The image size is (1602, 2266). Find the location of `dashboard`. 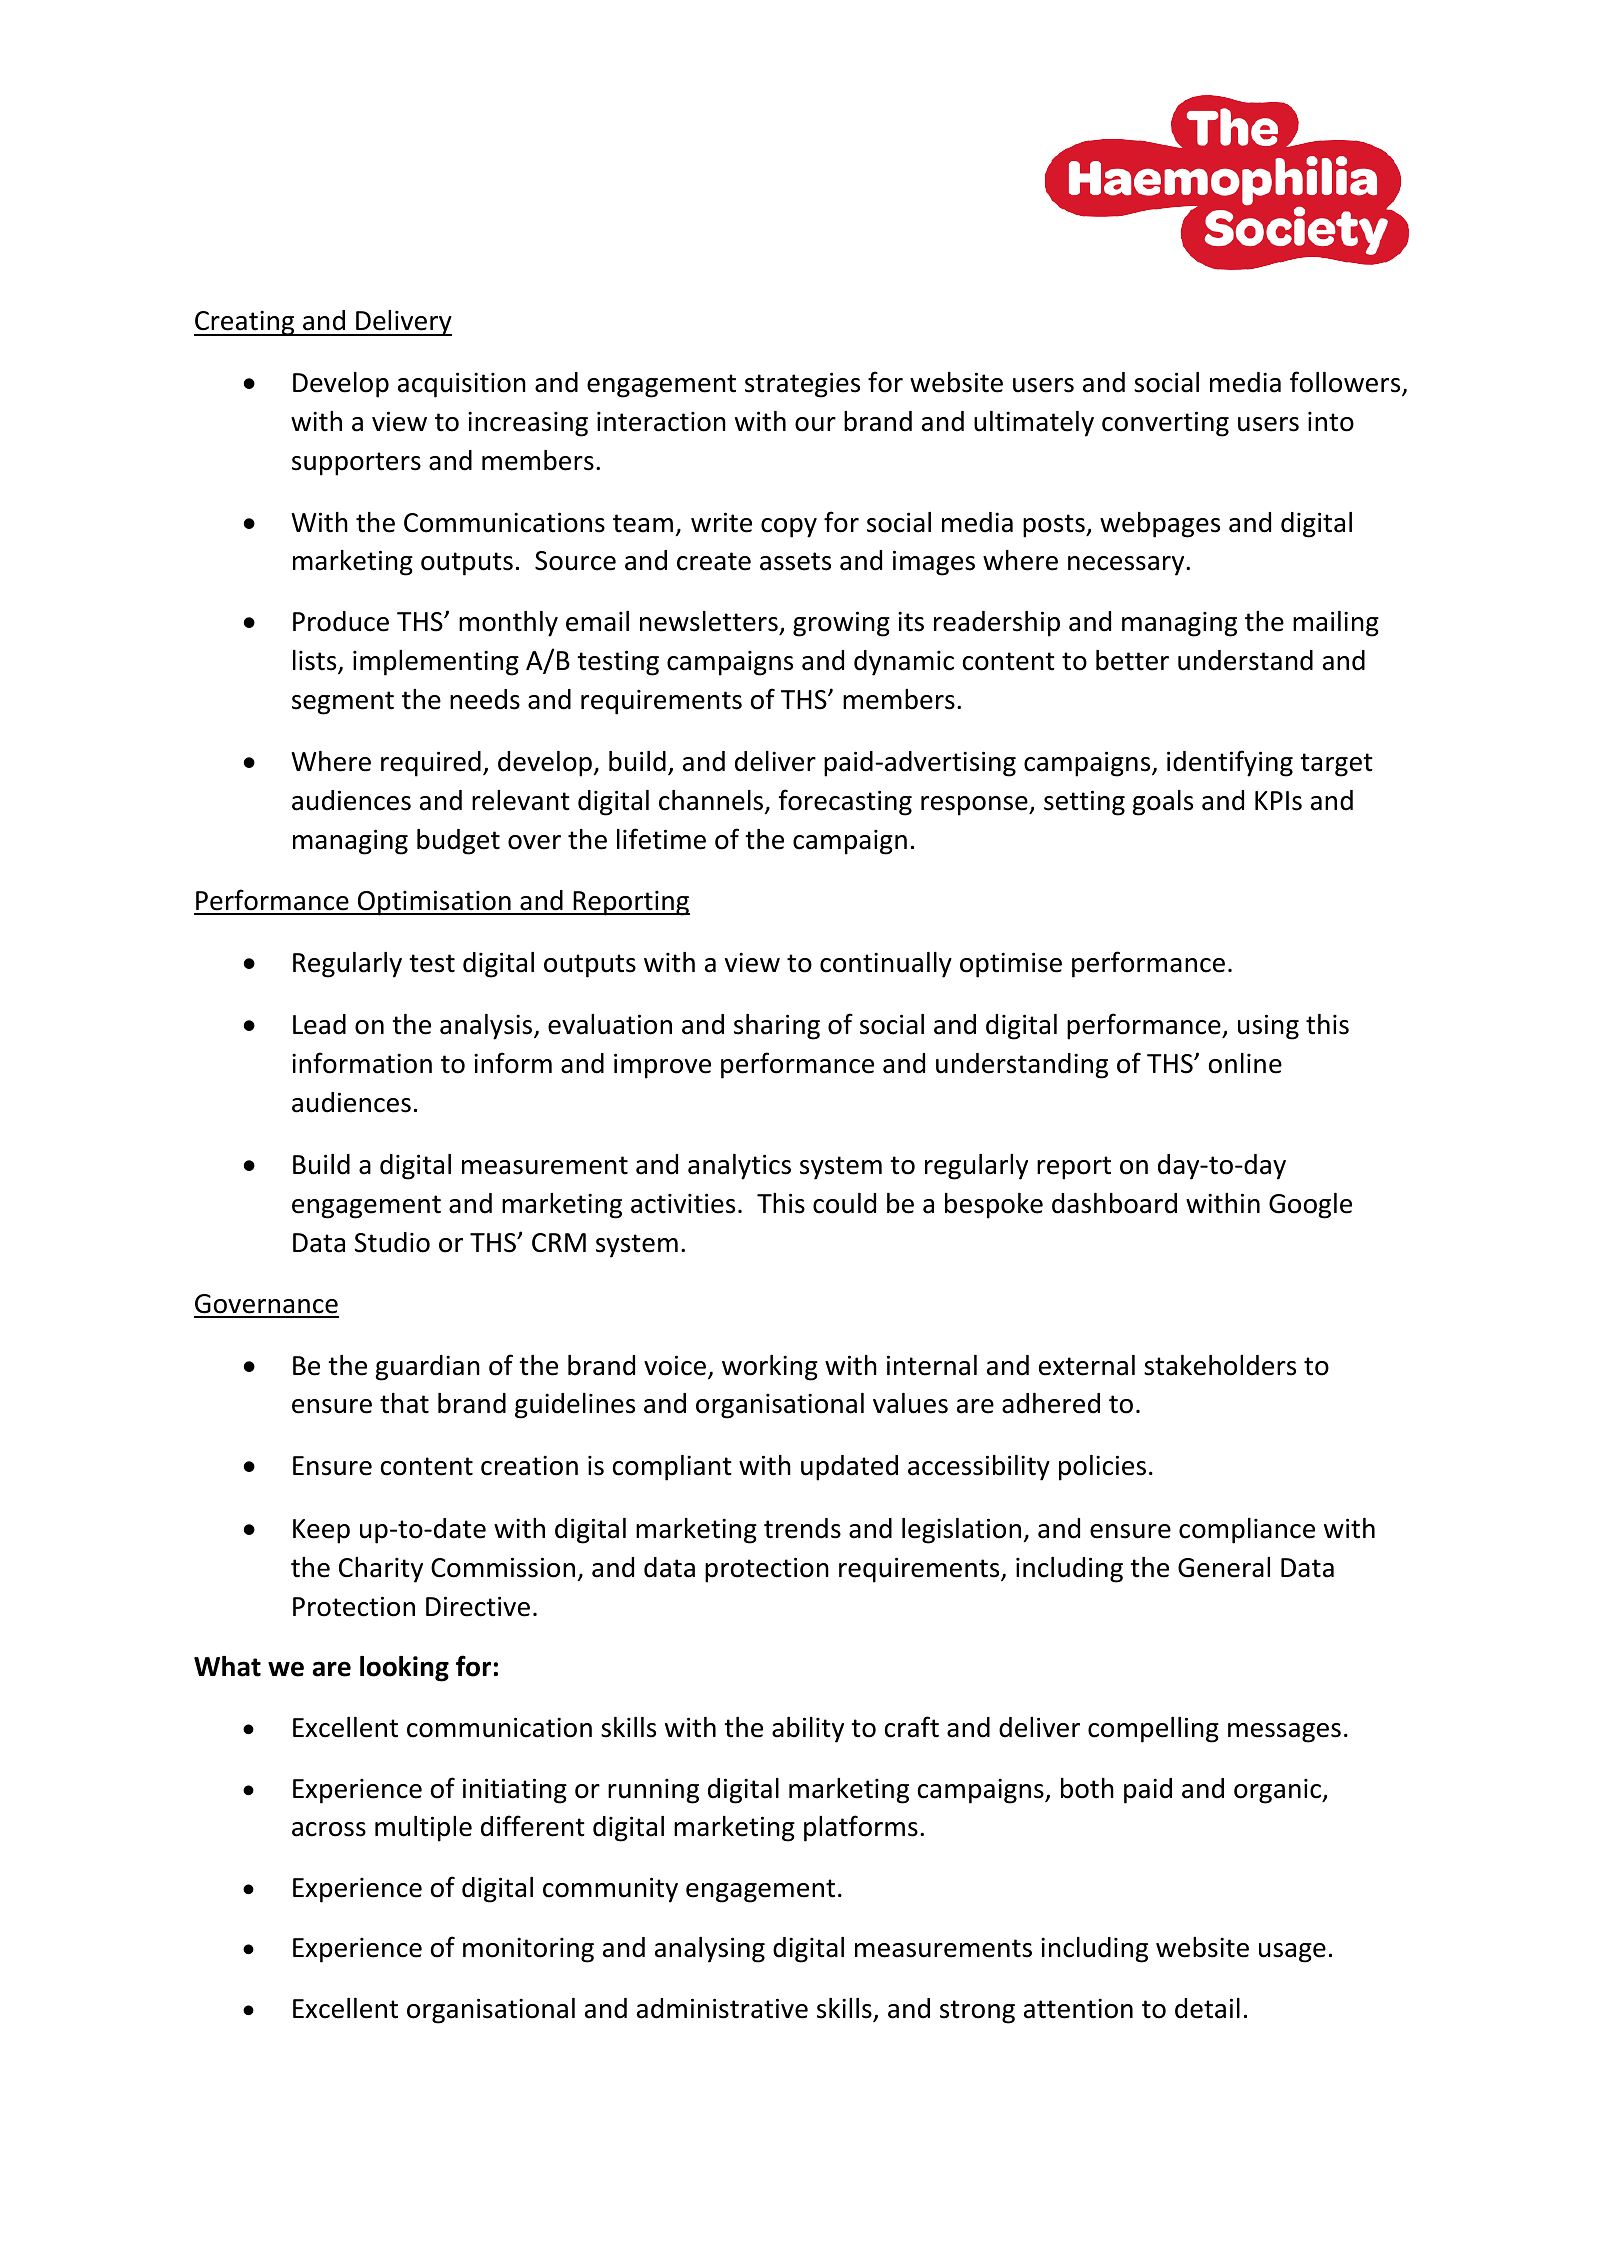

dashboard is located at coordinates (1114, 1203).
